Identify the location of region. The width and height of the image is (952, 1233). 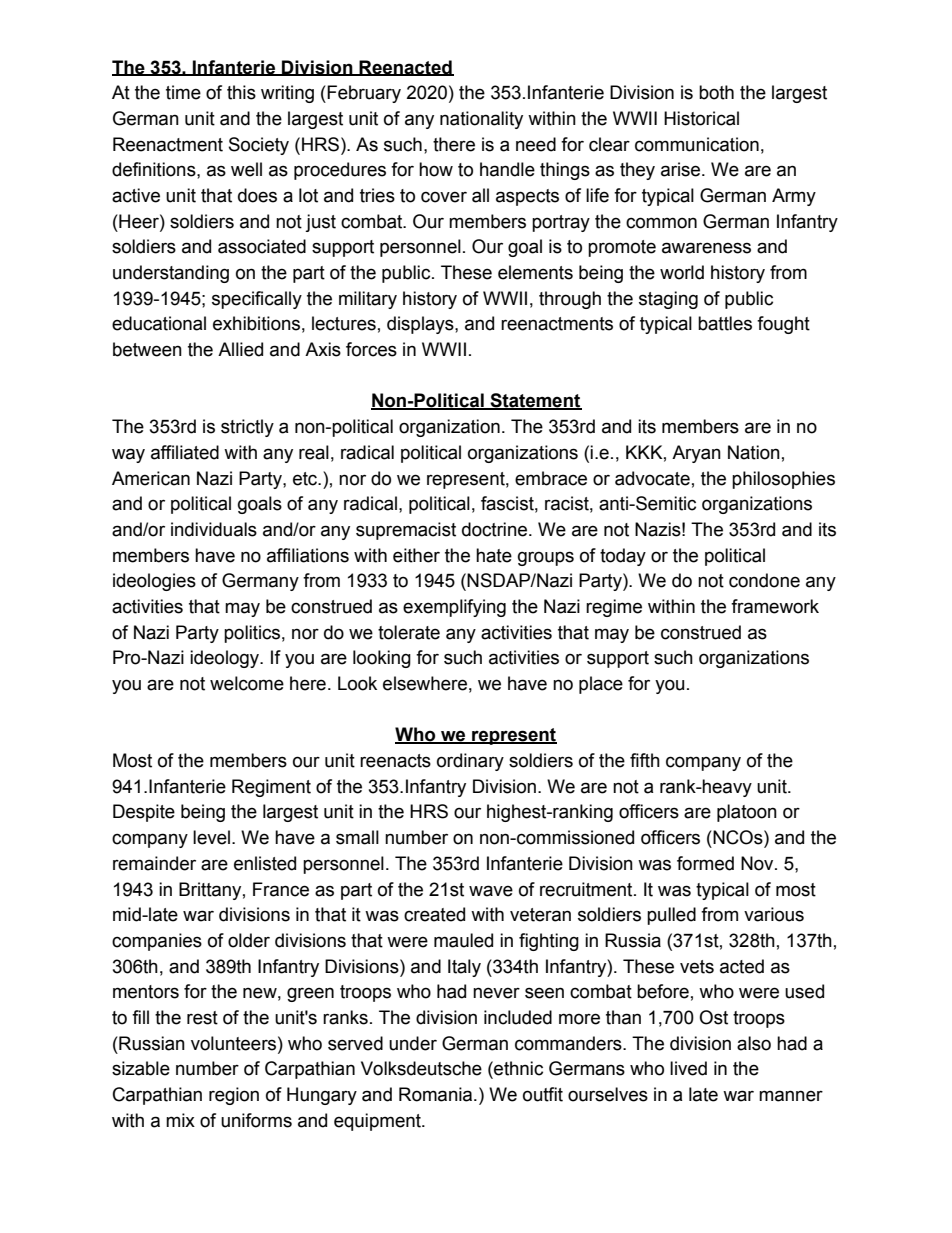
(234, 1096).
